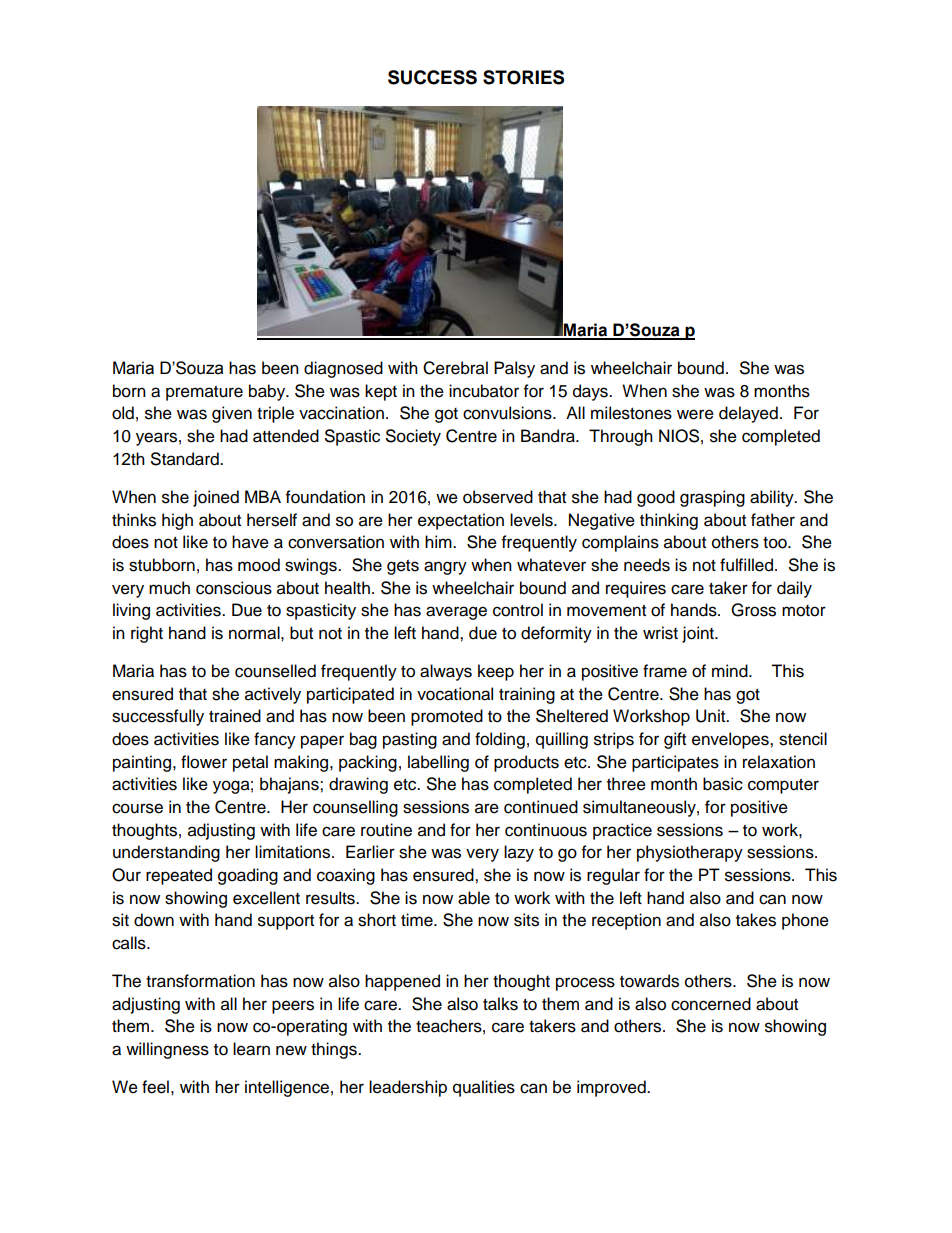  I want to click on delayed, so click(748, 414).
